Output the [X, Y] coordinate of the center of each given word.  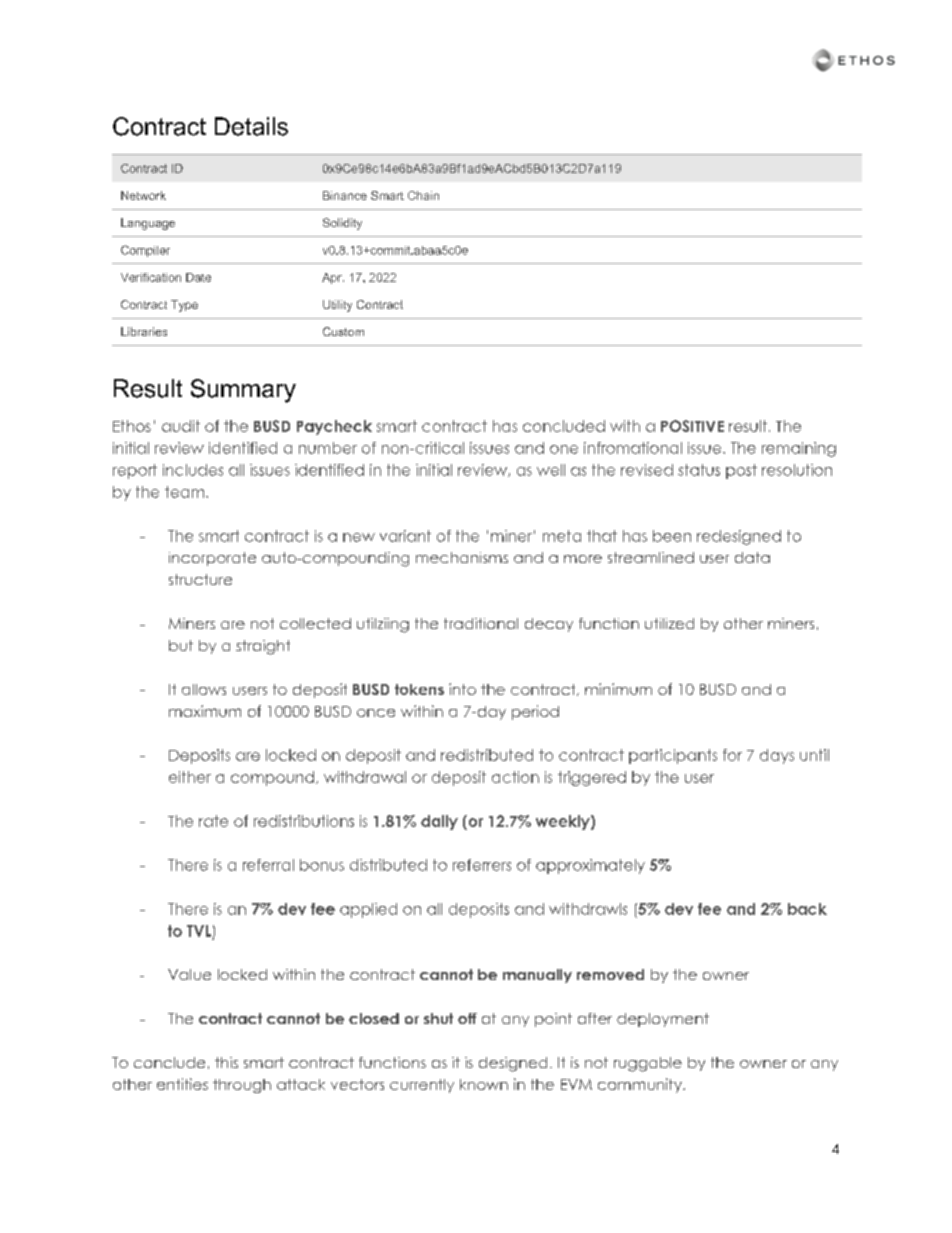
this [226, 1062]
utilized [669, 623]
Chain [423, 195]
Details [251, 126]
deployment [663, 1020]
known [484, 1084]
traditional [481, 623]
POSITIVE [692, 426]
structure [200, 579]
